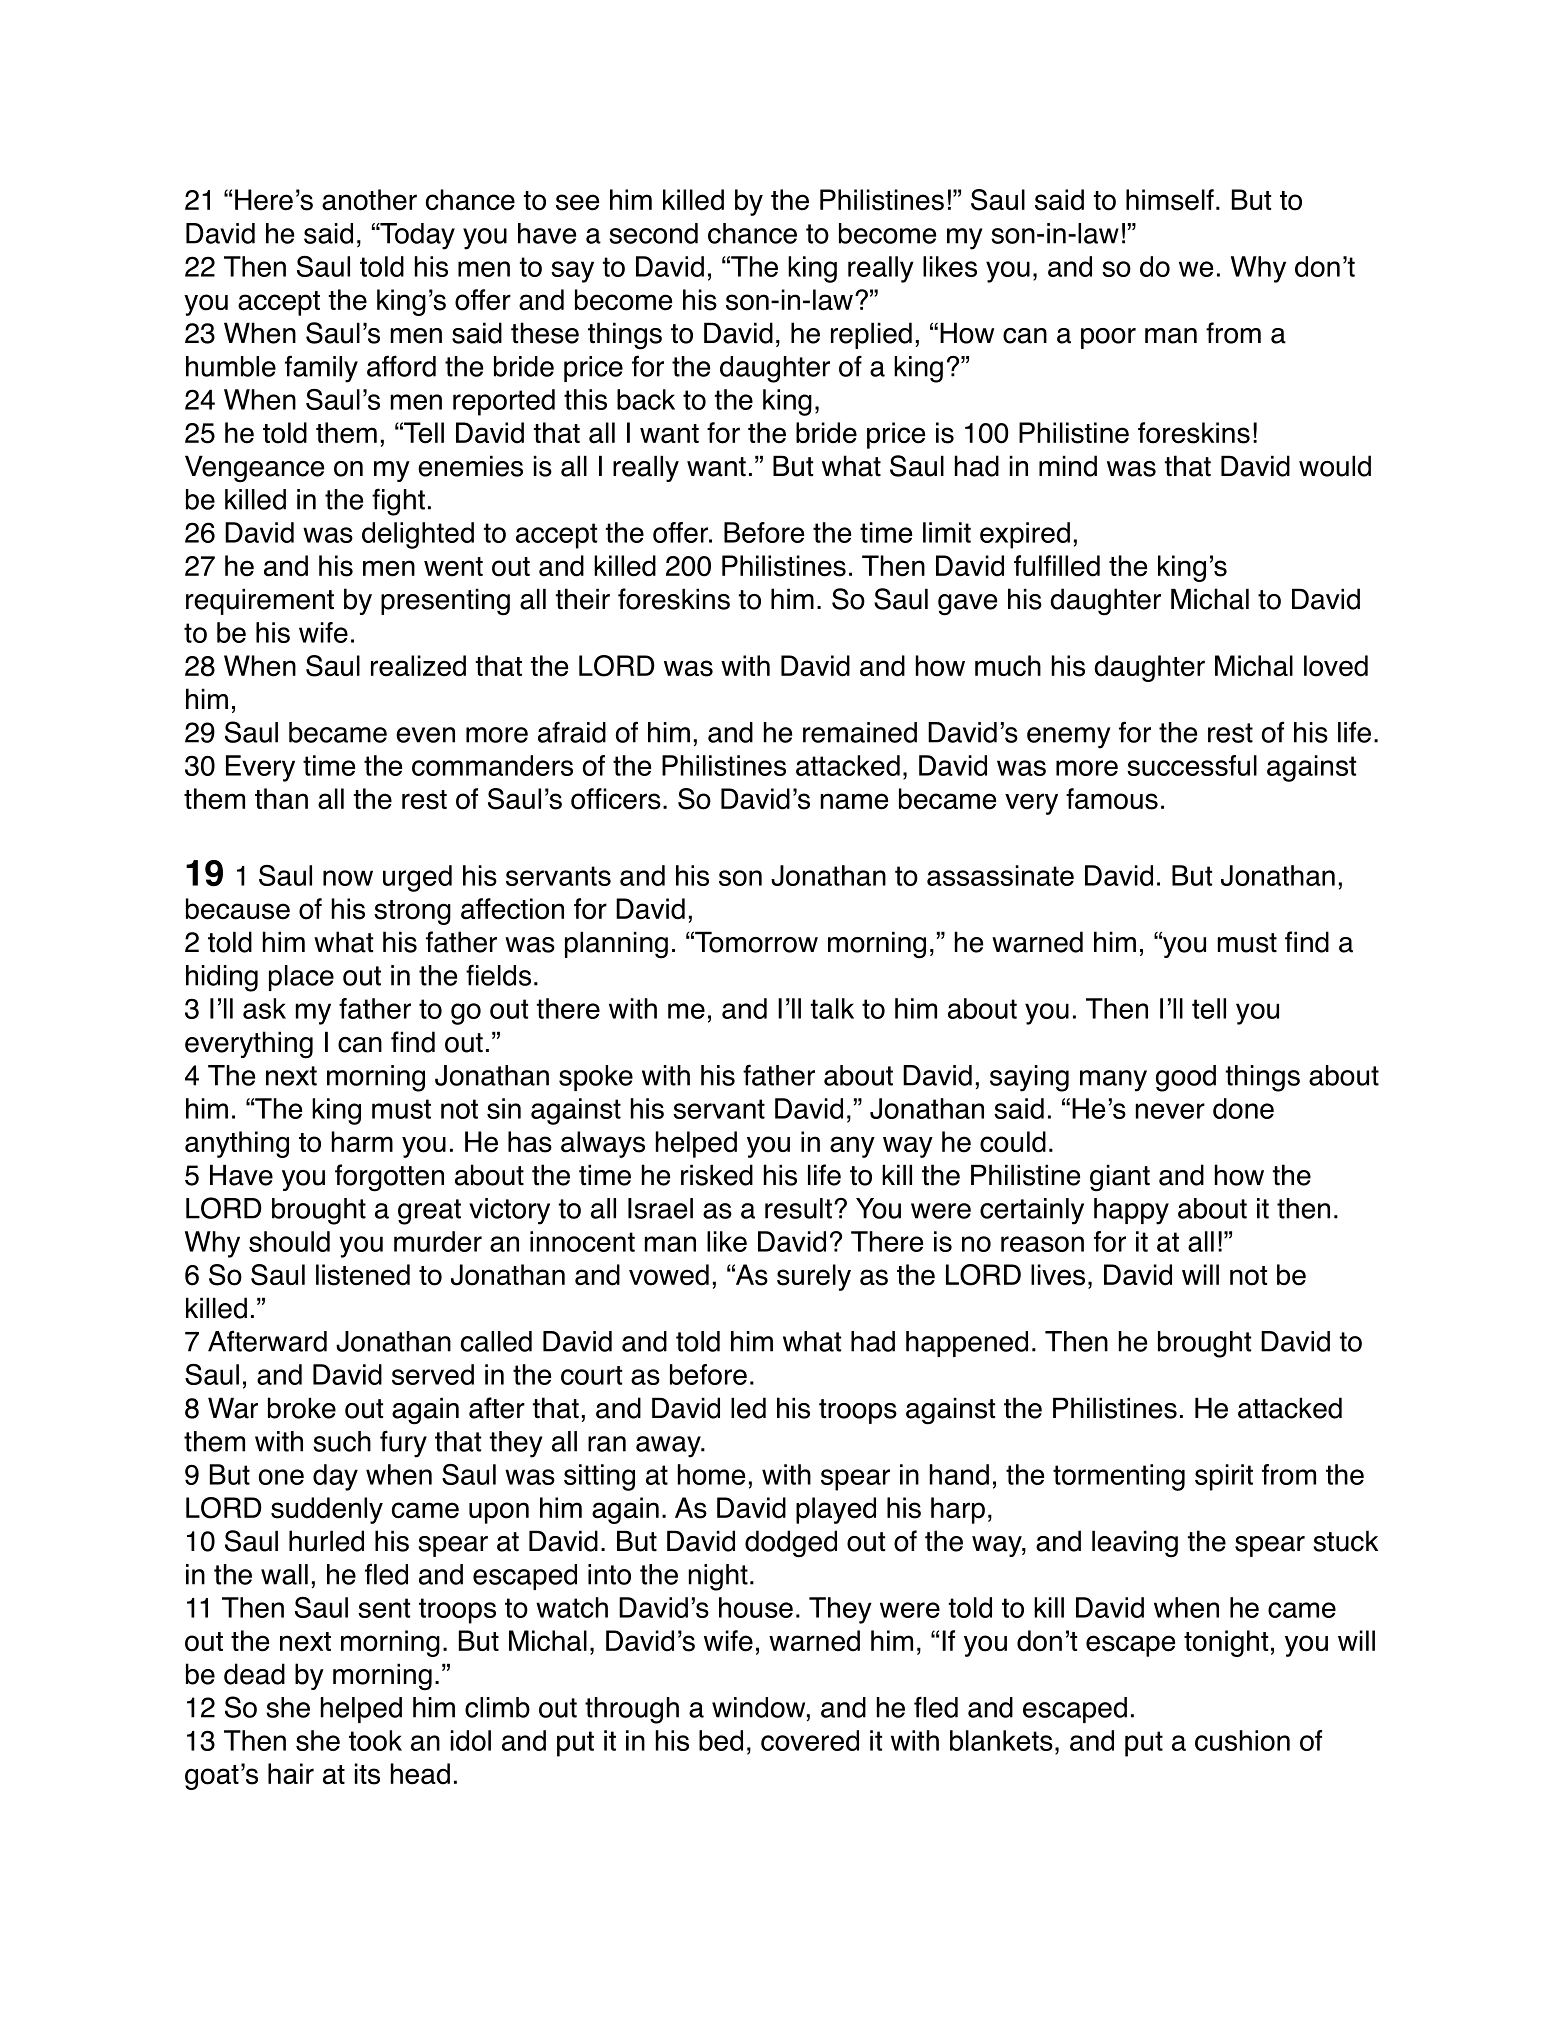  What do you see at coordinates (798, 1208) in the image?
I see `result` at bounding box center [798, 1208].
